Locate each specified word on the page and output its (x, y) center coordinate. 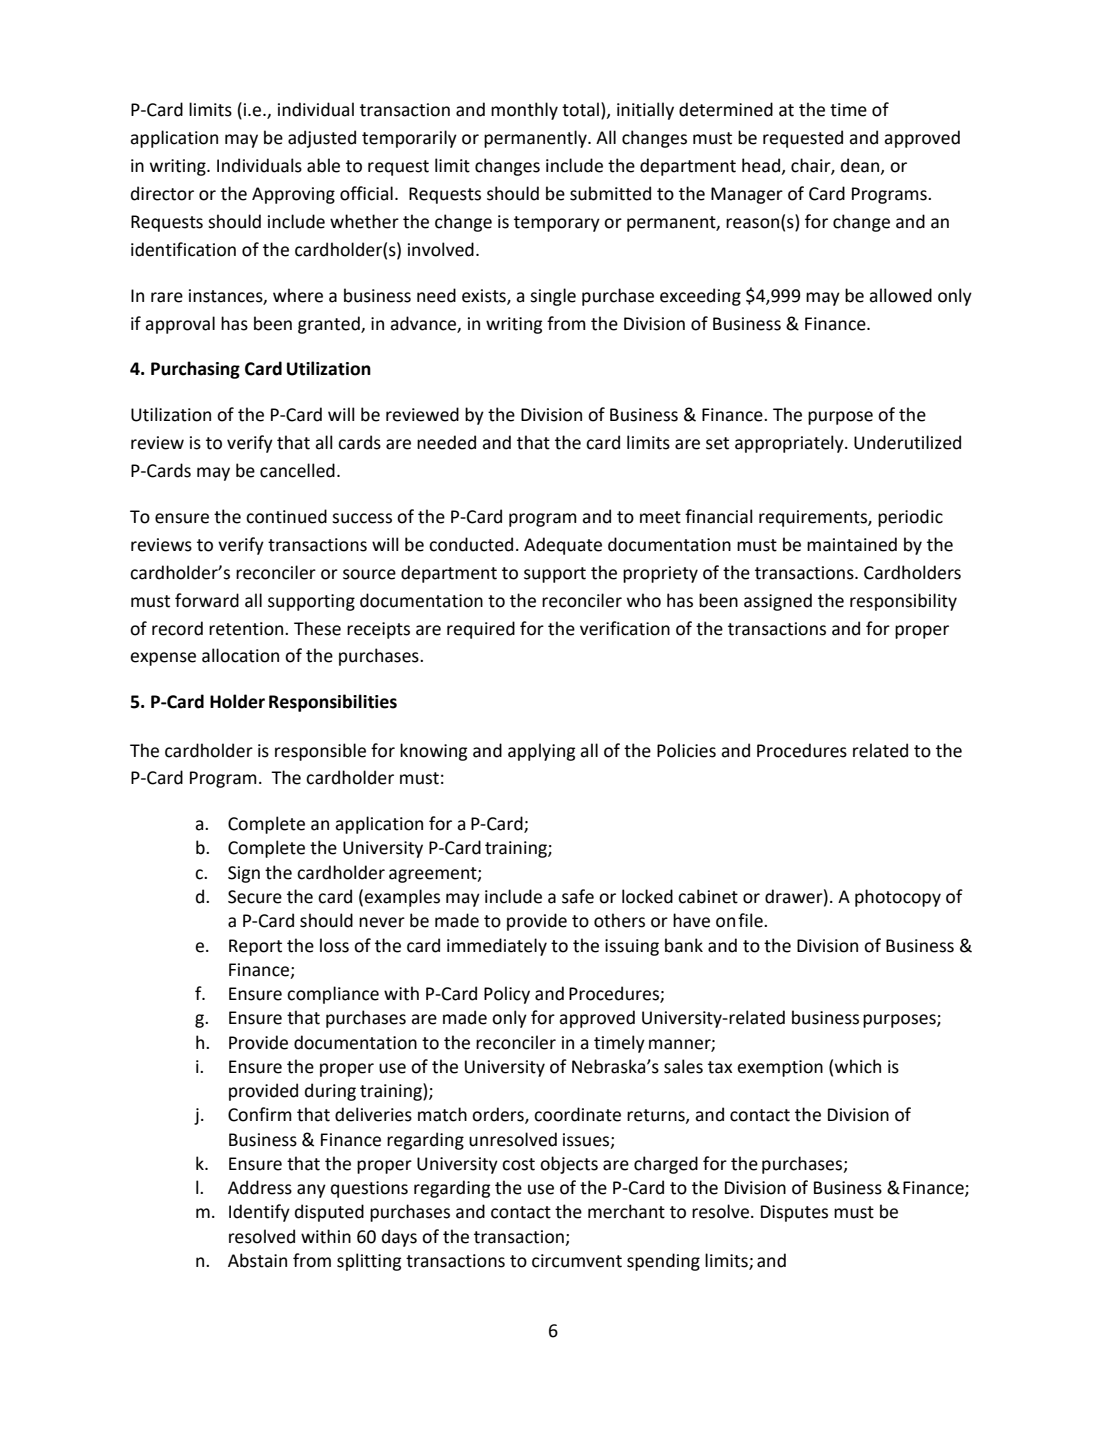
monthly (524, 111)
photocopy (898, 898)
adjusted (322, 139)
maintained (852, 544)
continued (286, 516)
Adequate (563, 546)
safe (578, 896)
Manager (747, 195)
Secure (255, 897)
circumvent (577, 1261)
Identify (259, 1213)
